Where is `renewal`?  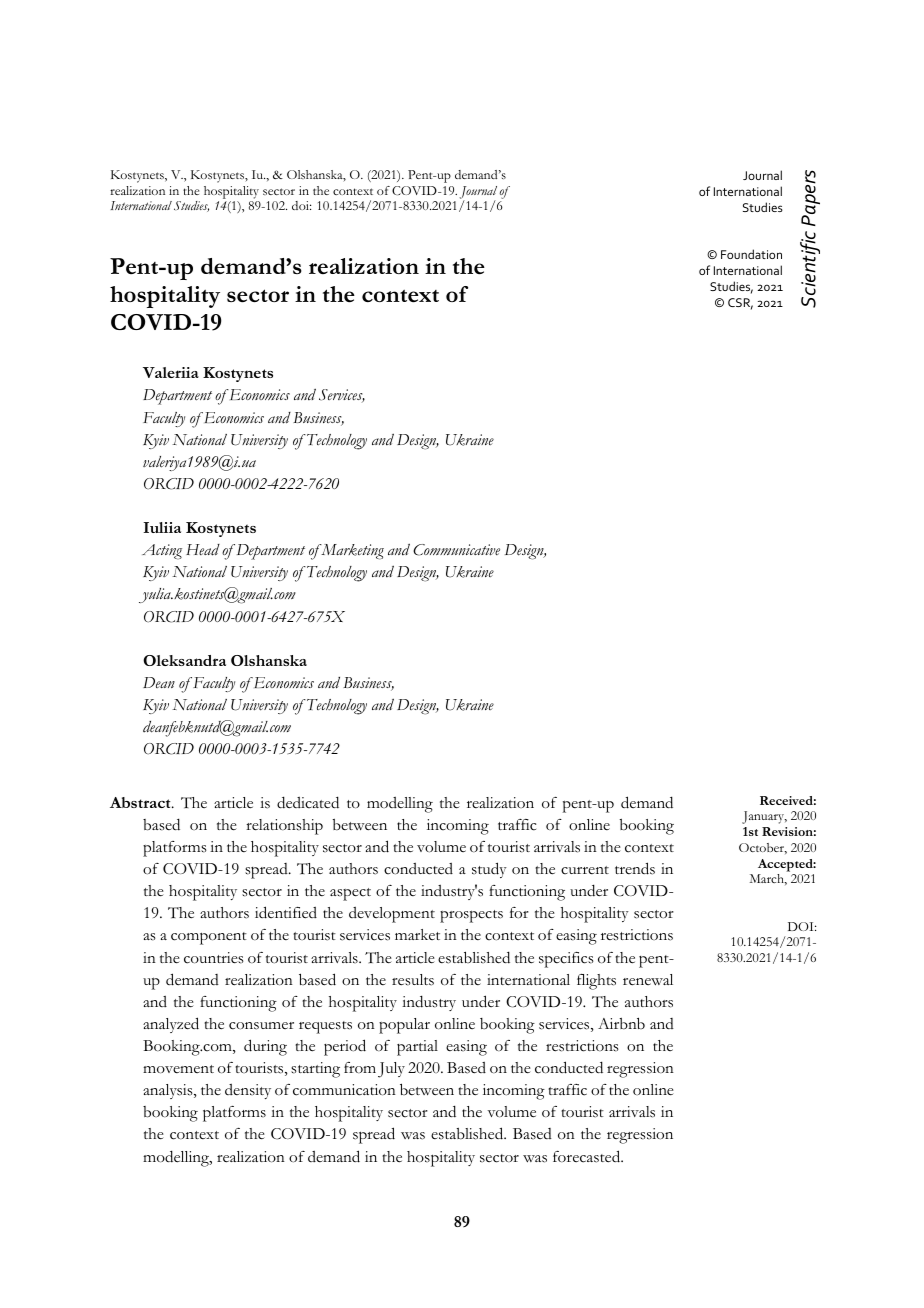 renewal is located at coordinates (648, 980).
